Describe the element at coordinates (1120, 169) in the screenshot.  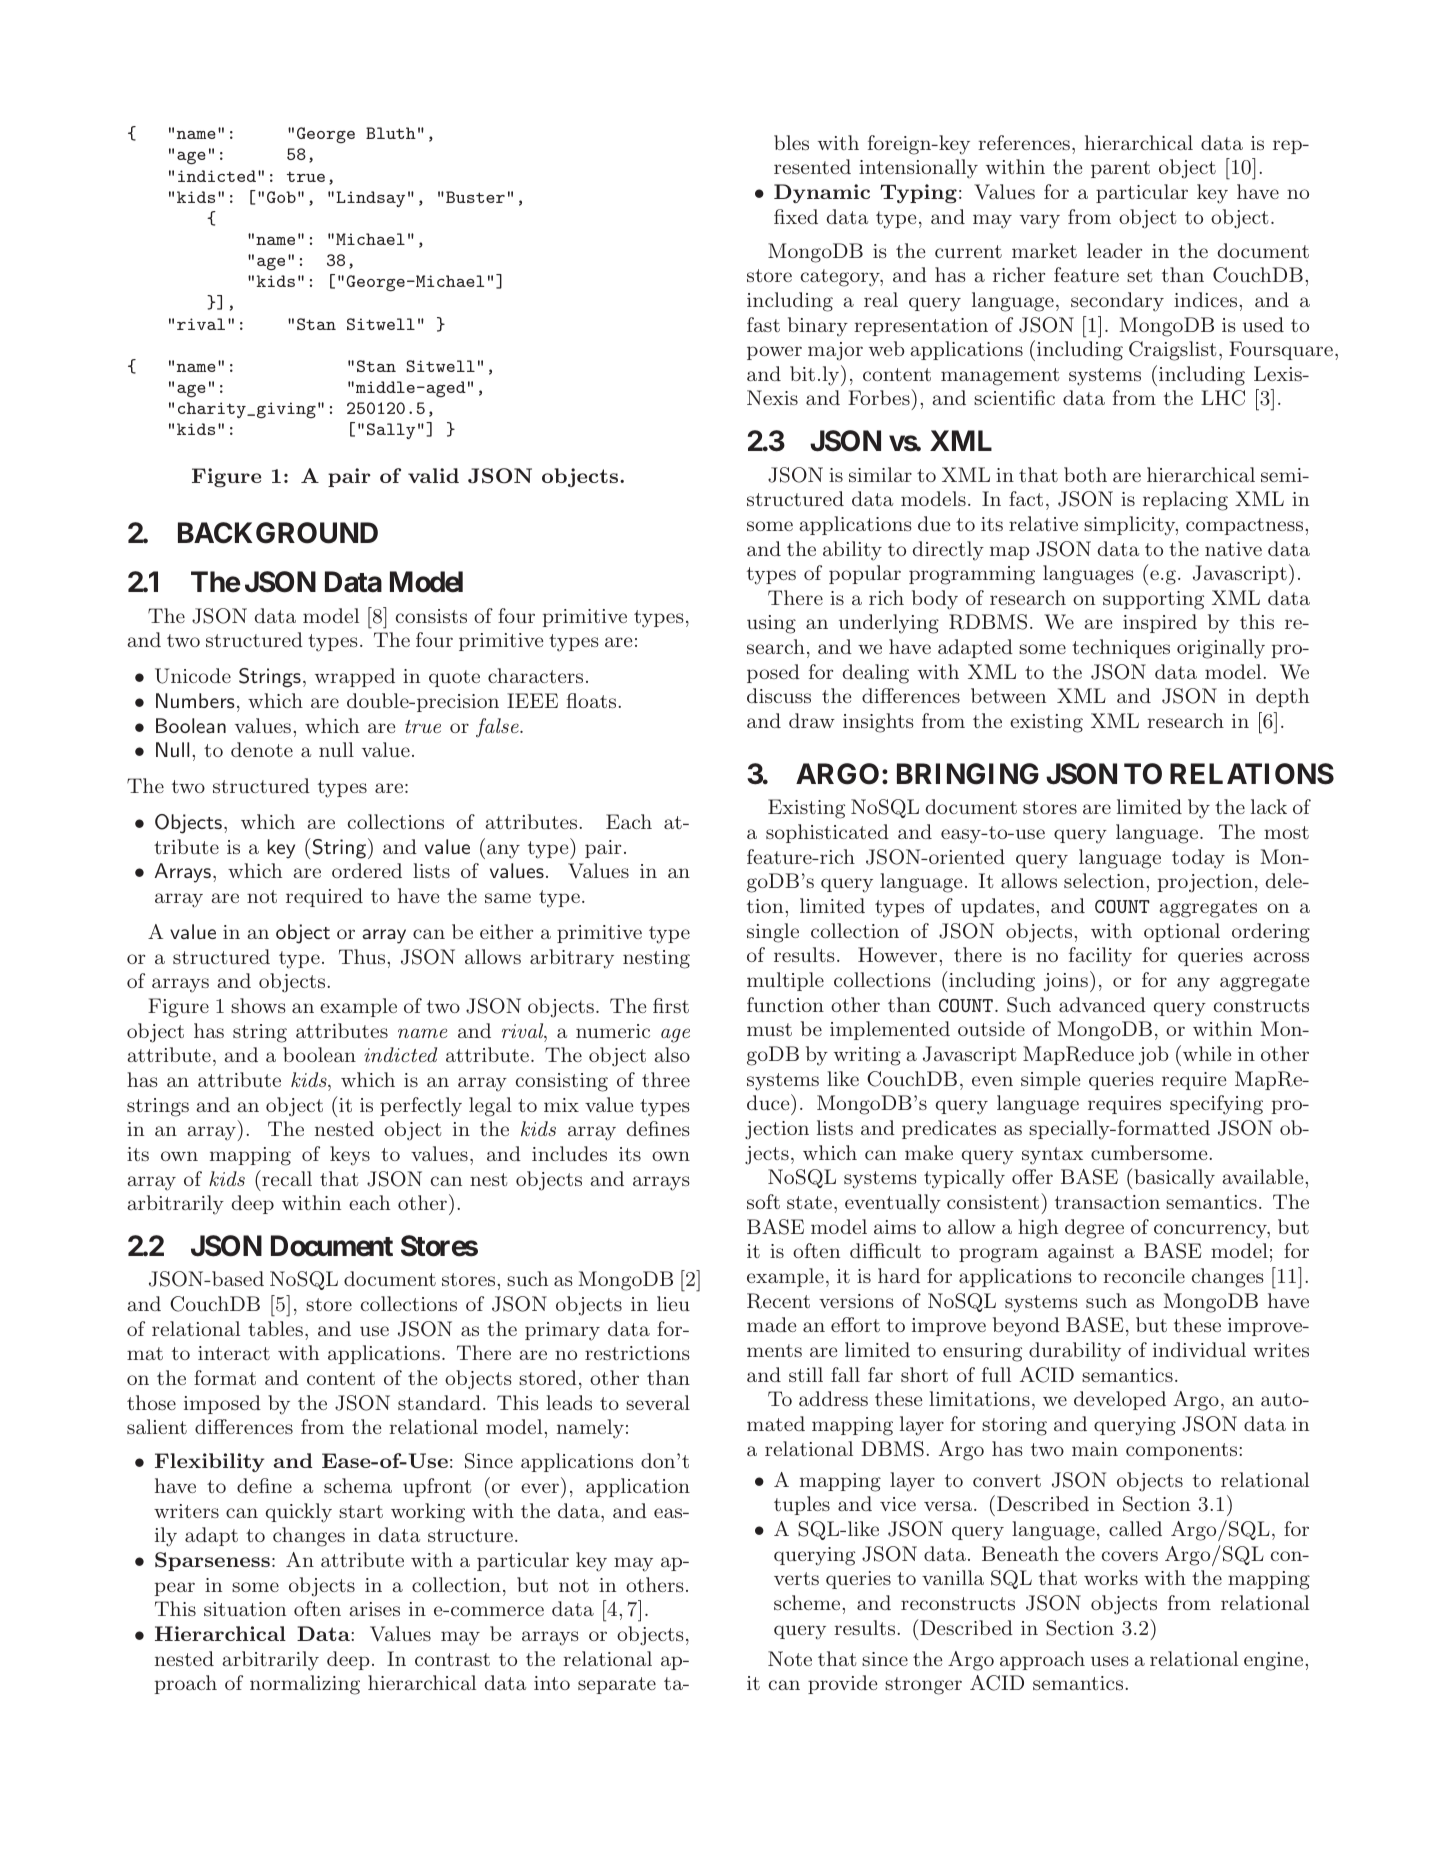
I see `parent` at that location.
